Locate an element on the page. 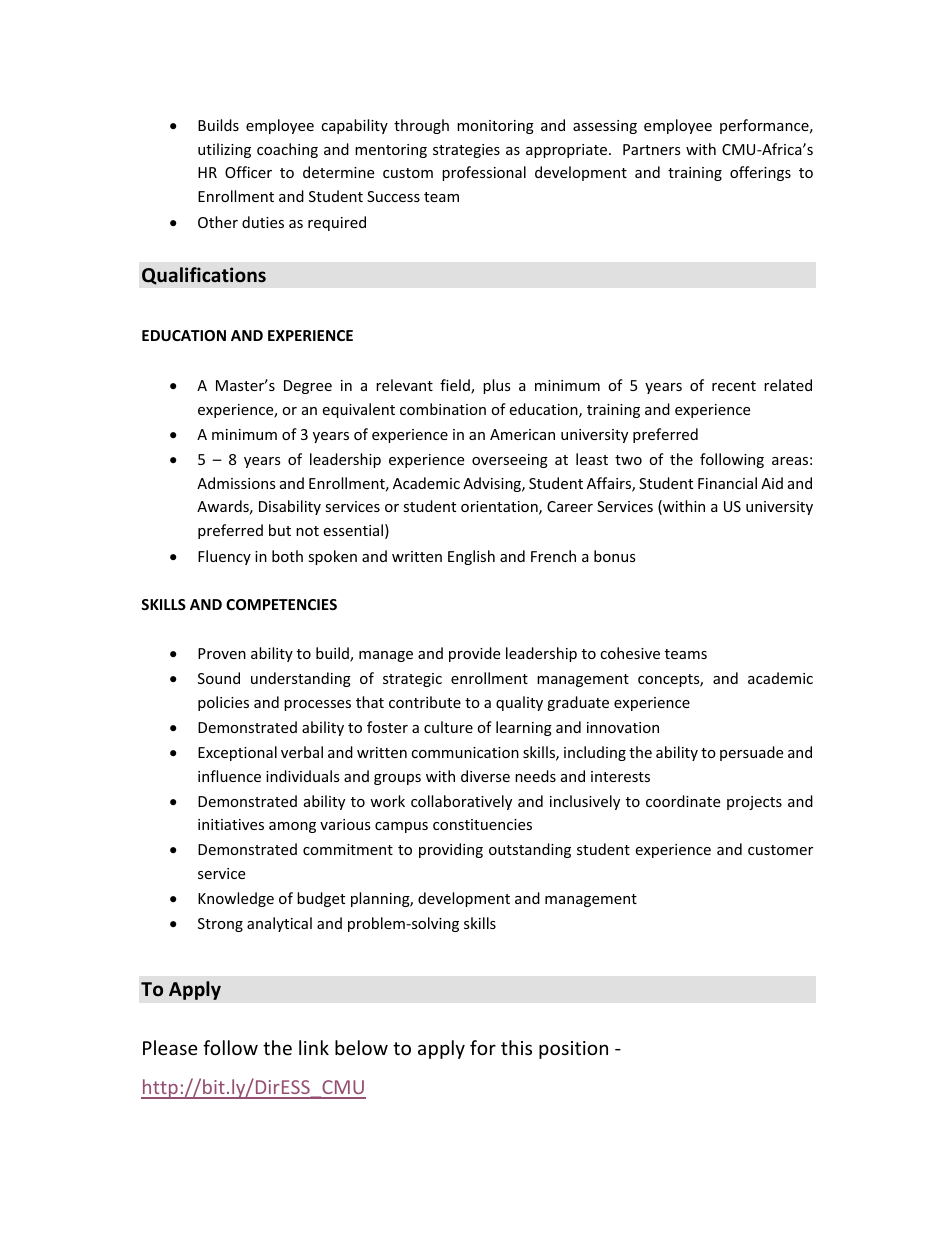 The height and width of the document is (1233, 952). link is located at coordinates (314, 1047).
